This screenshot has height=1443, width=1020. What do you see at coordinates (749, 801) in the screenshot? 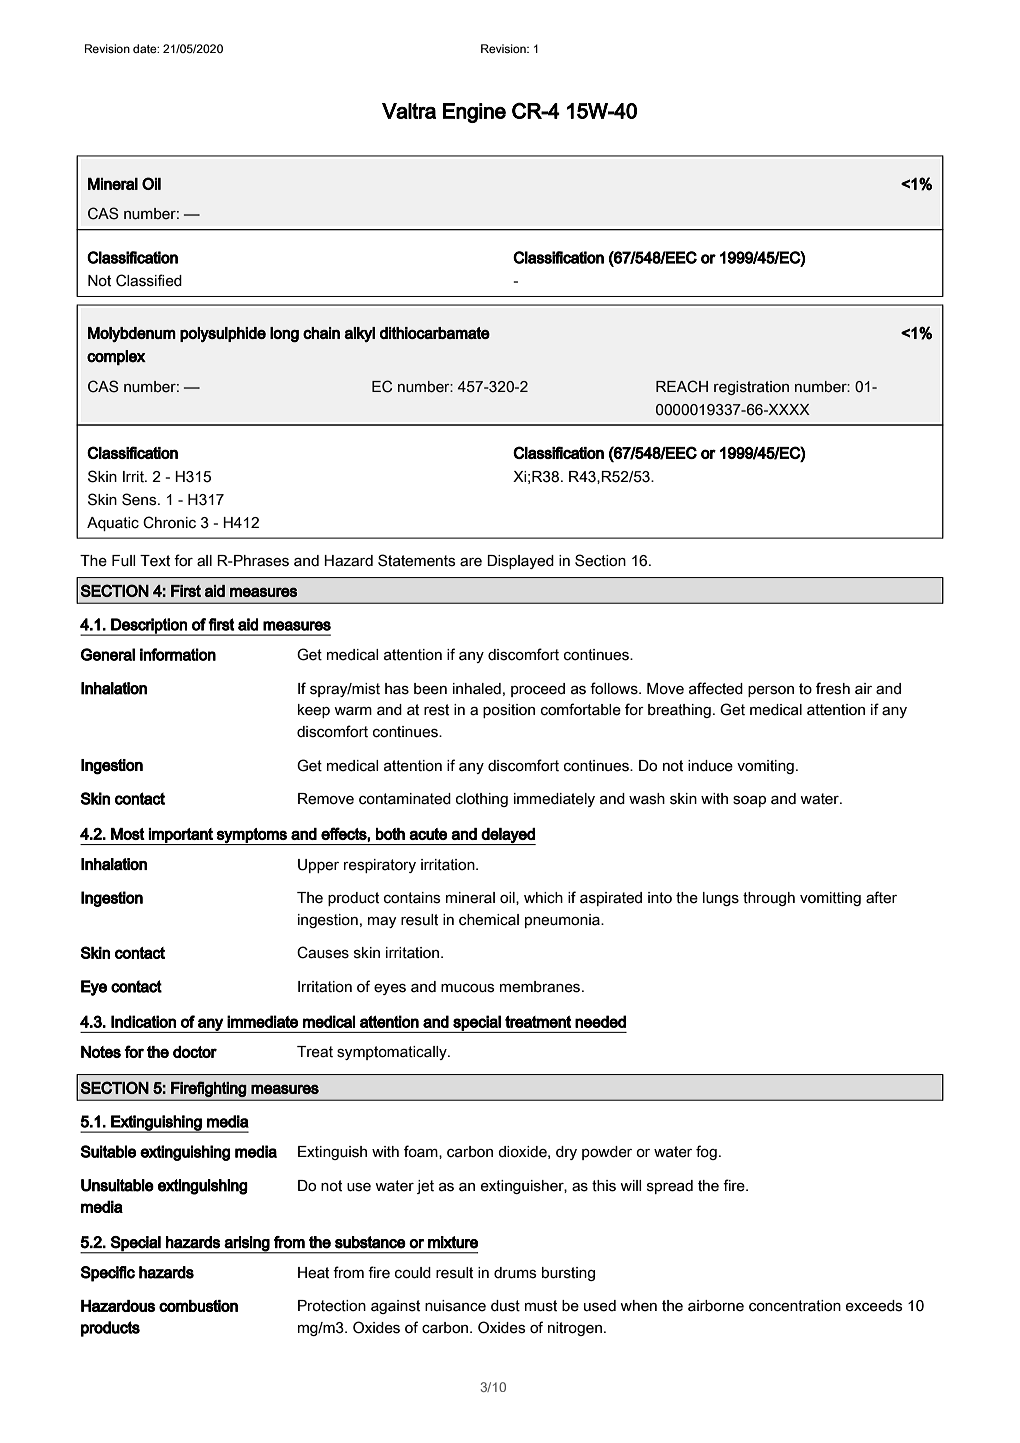
I see `soap` at bounding box center [749, 801].
